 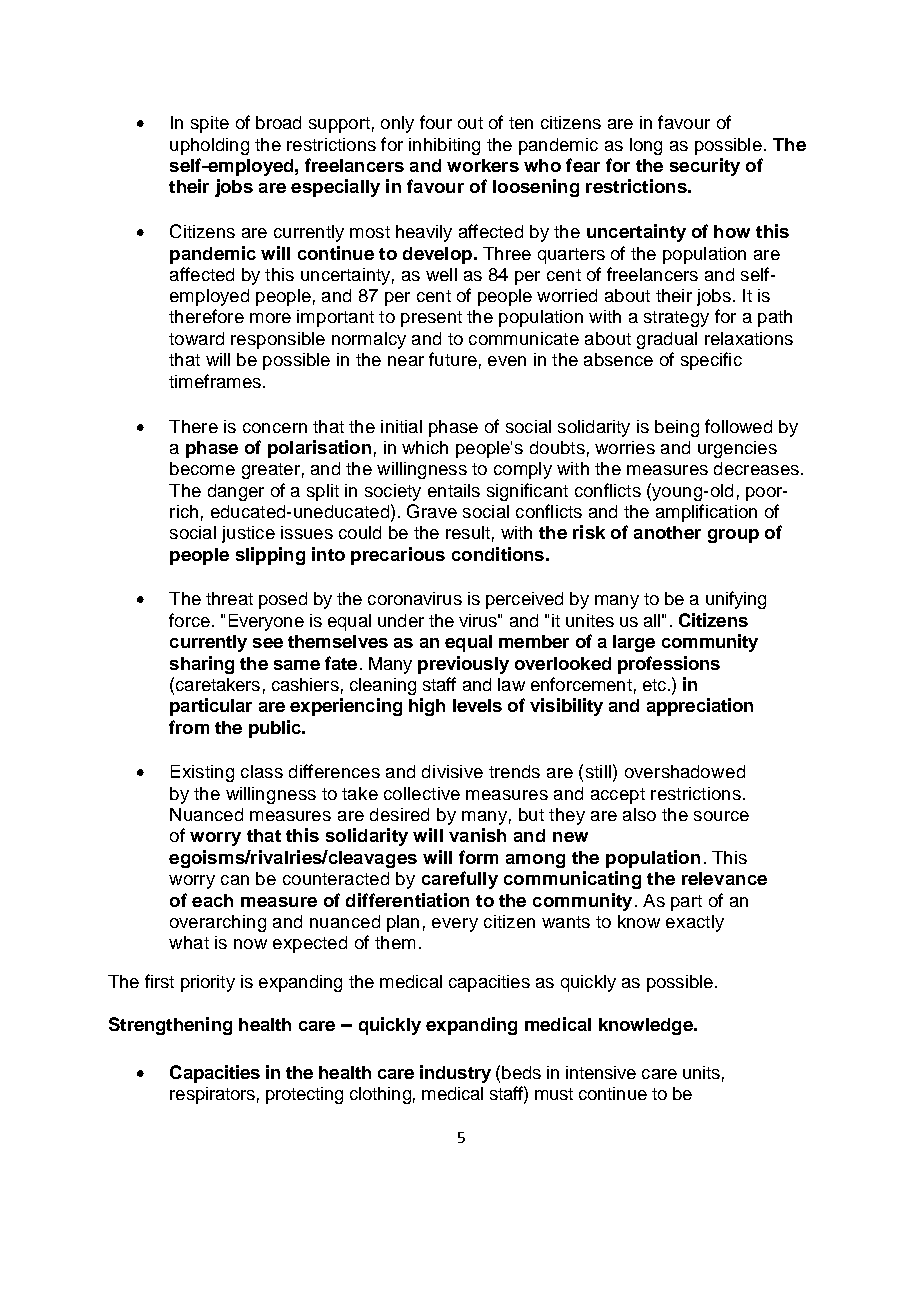 What do you see at coordinates (209, 146) in the screenshot?
I see `upholding` at bounding box center [209, 146].
